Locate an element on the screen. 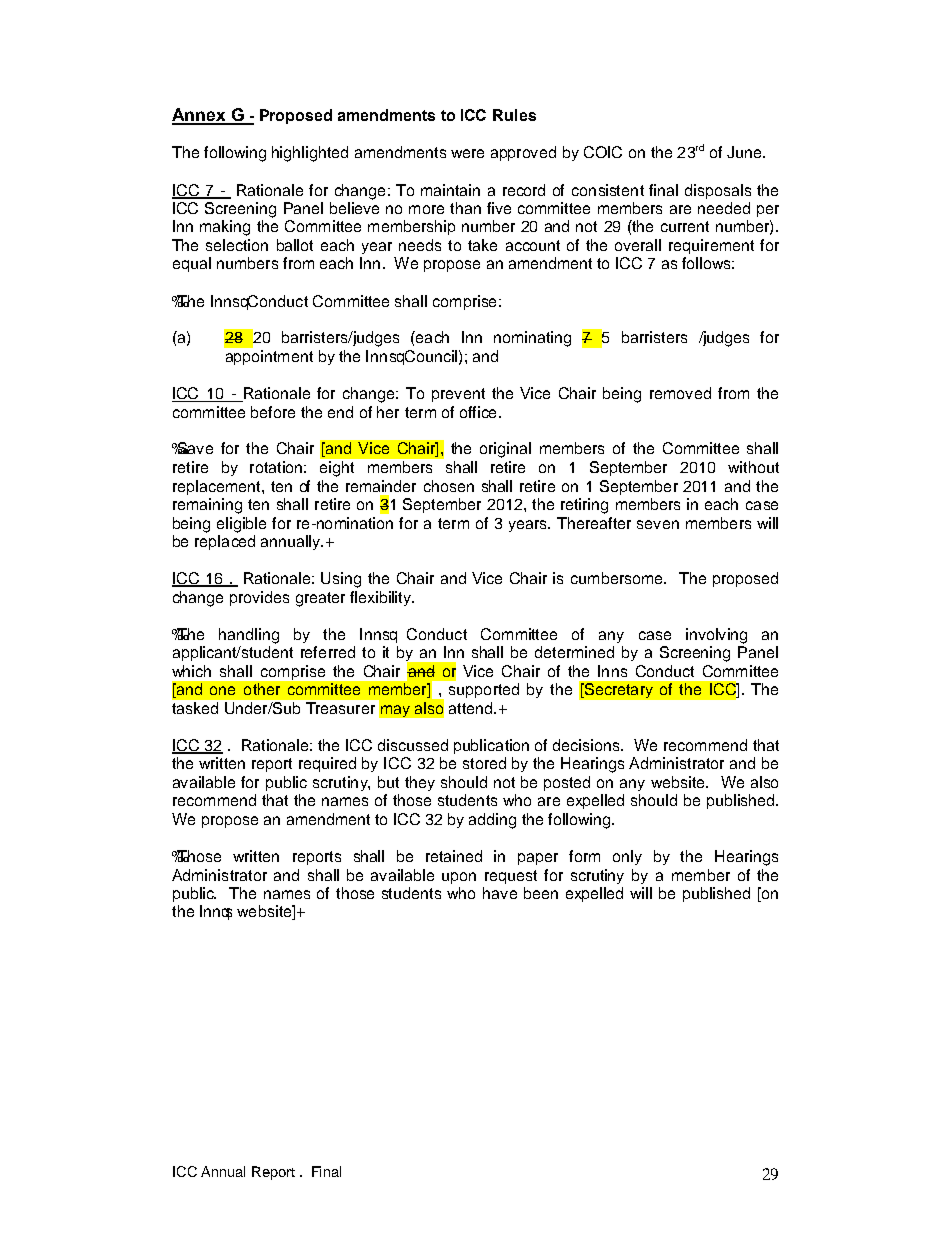 The height and width of the screenshot is (1233, 952). seven is located at coordinates (658, 524).
